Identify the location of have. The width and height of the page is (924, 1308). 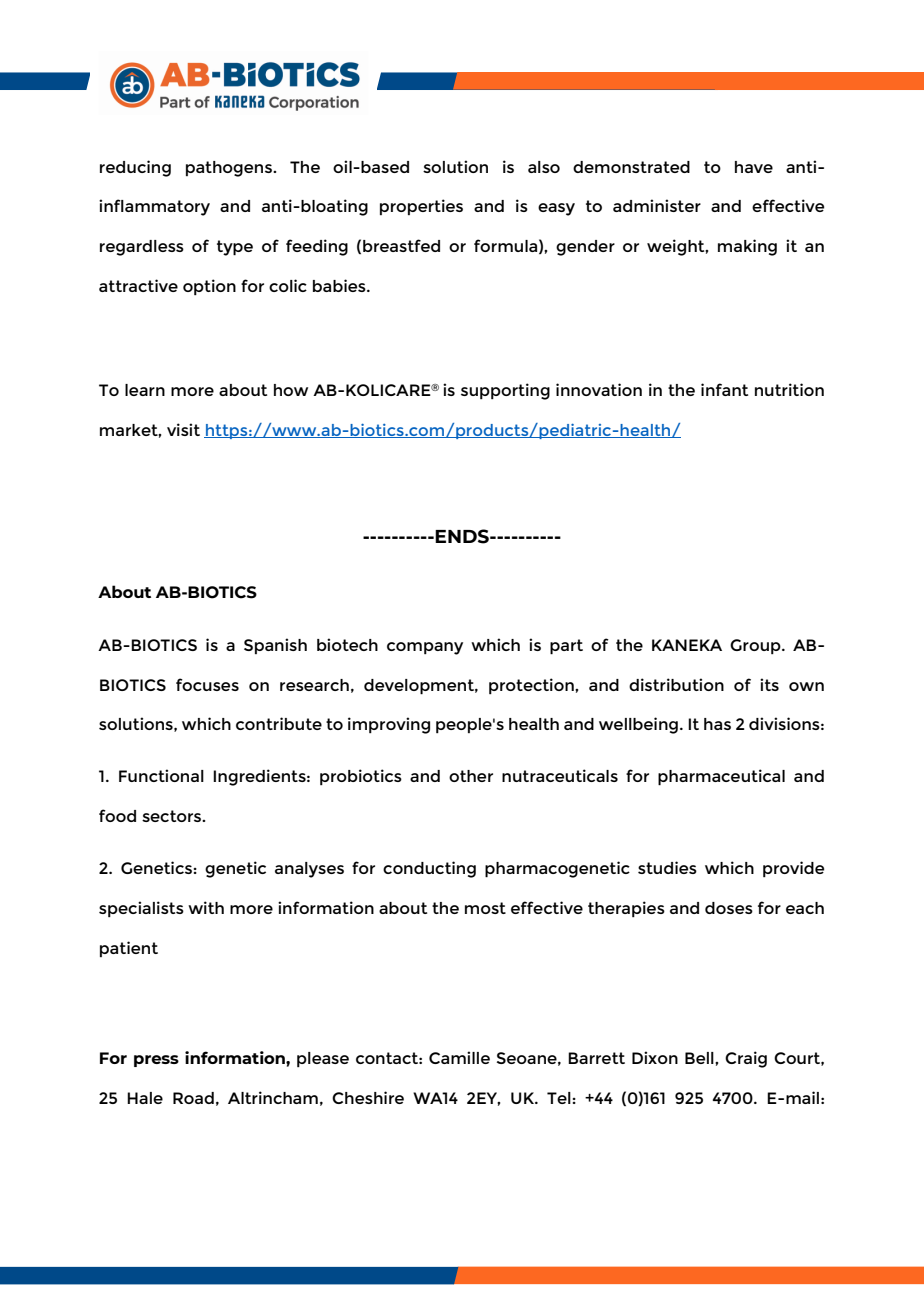
(754, 167).
